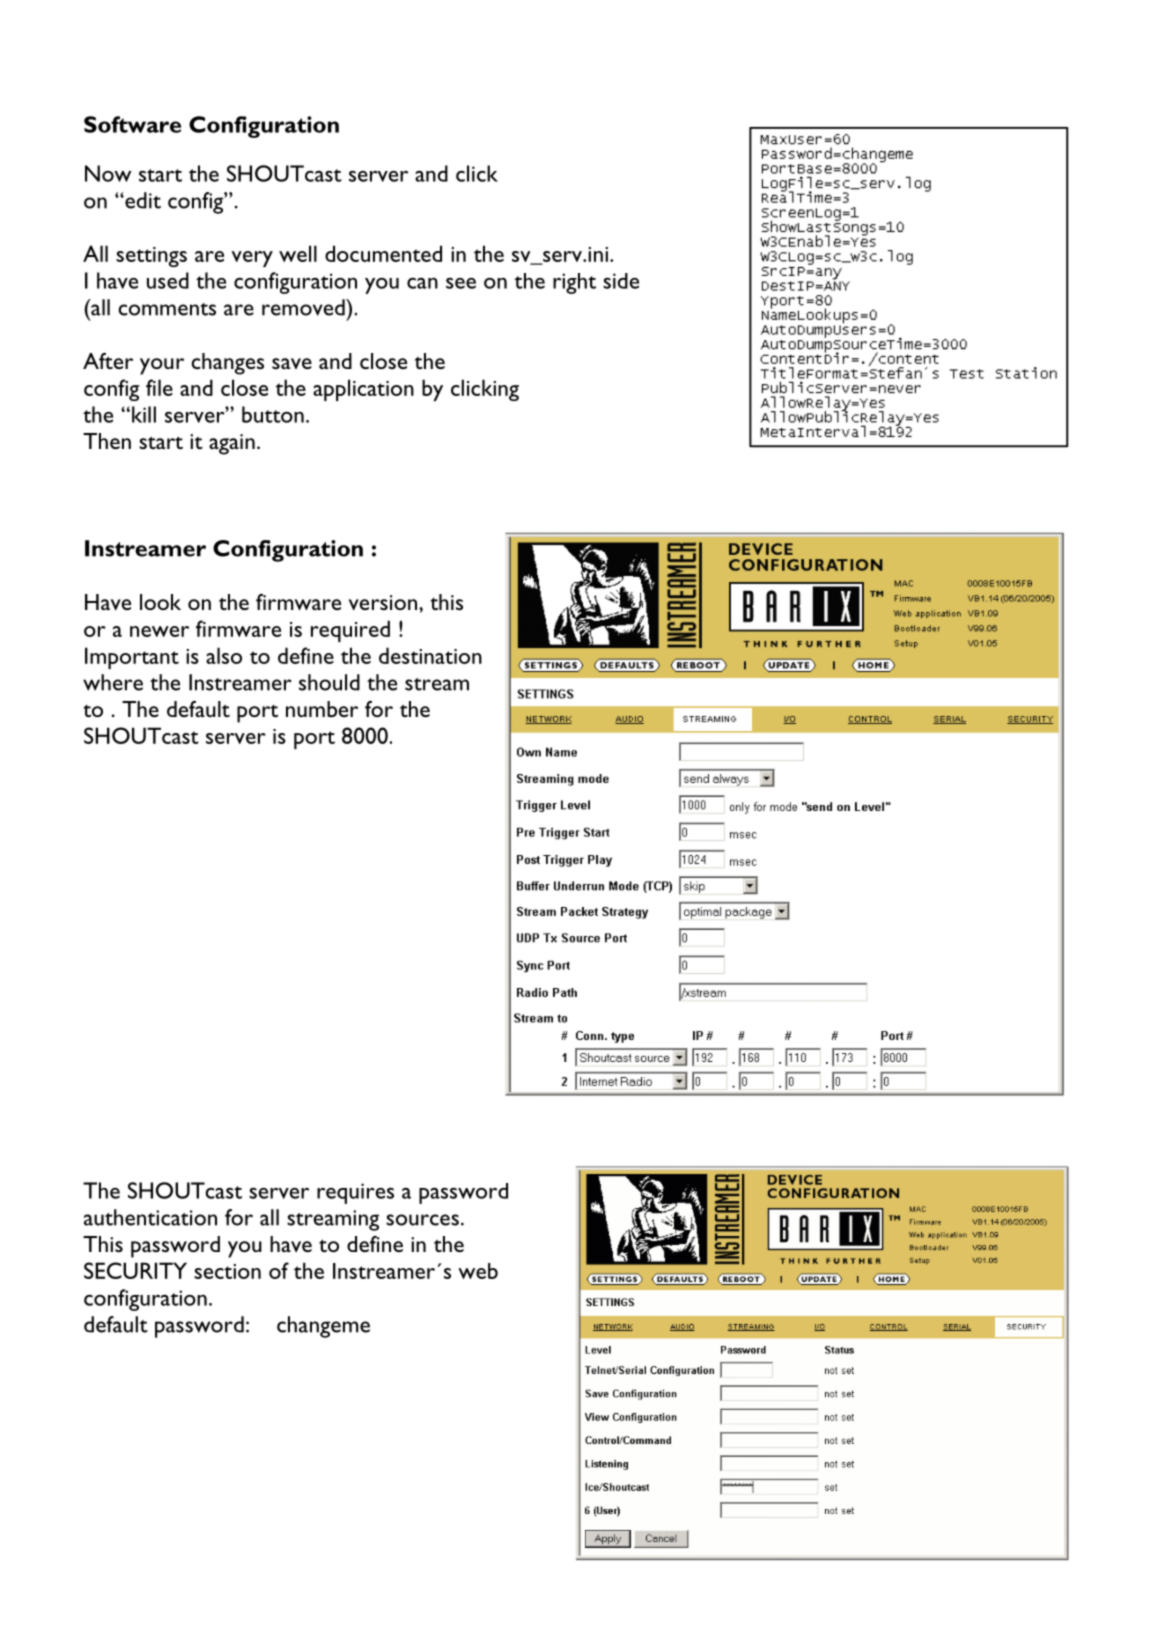 The height and width of the document is (1645, 1163). I want to click on right, so click(574, 283).
